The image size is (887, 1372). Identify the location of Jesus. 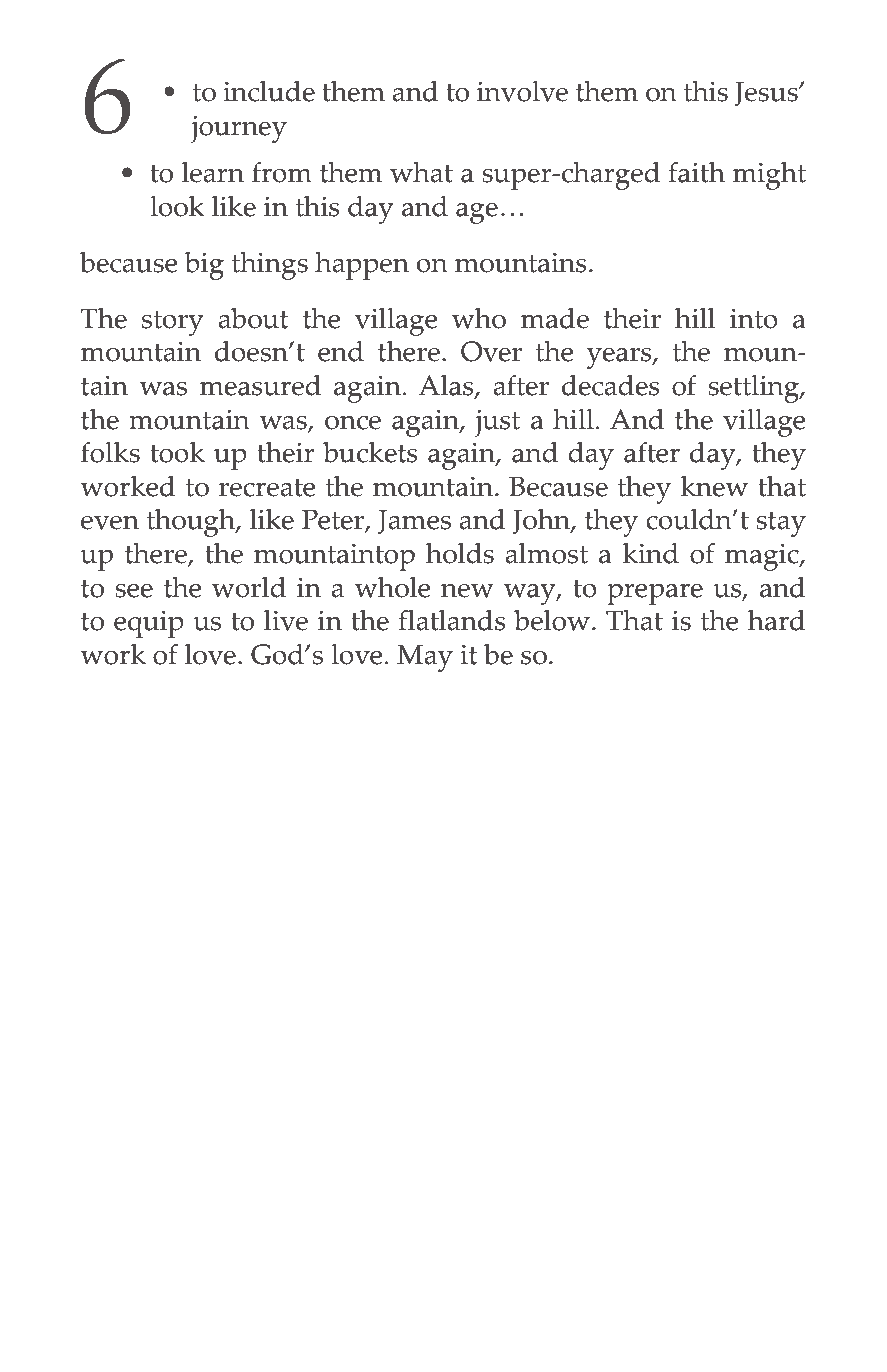
(767, 94).
